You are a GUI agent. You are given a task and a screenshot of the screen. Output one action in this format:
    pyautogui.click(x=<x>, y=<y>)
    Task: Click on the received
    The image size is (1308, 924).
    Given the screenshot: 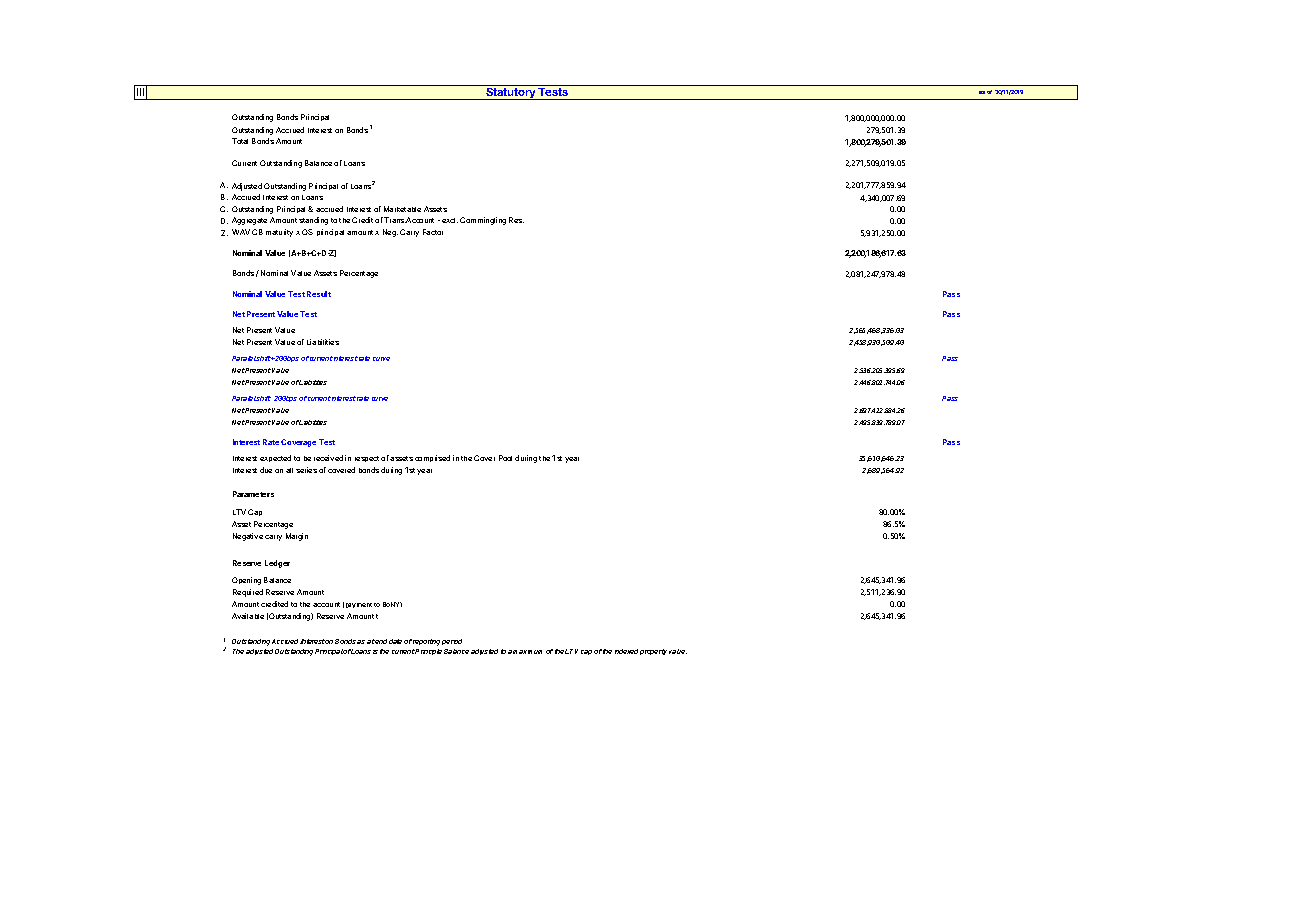 What is the action you would take?
    pyautogui.click(x=328, y=458)
